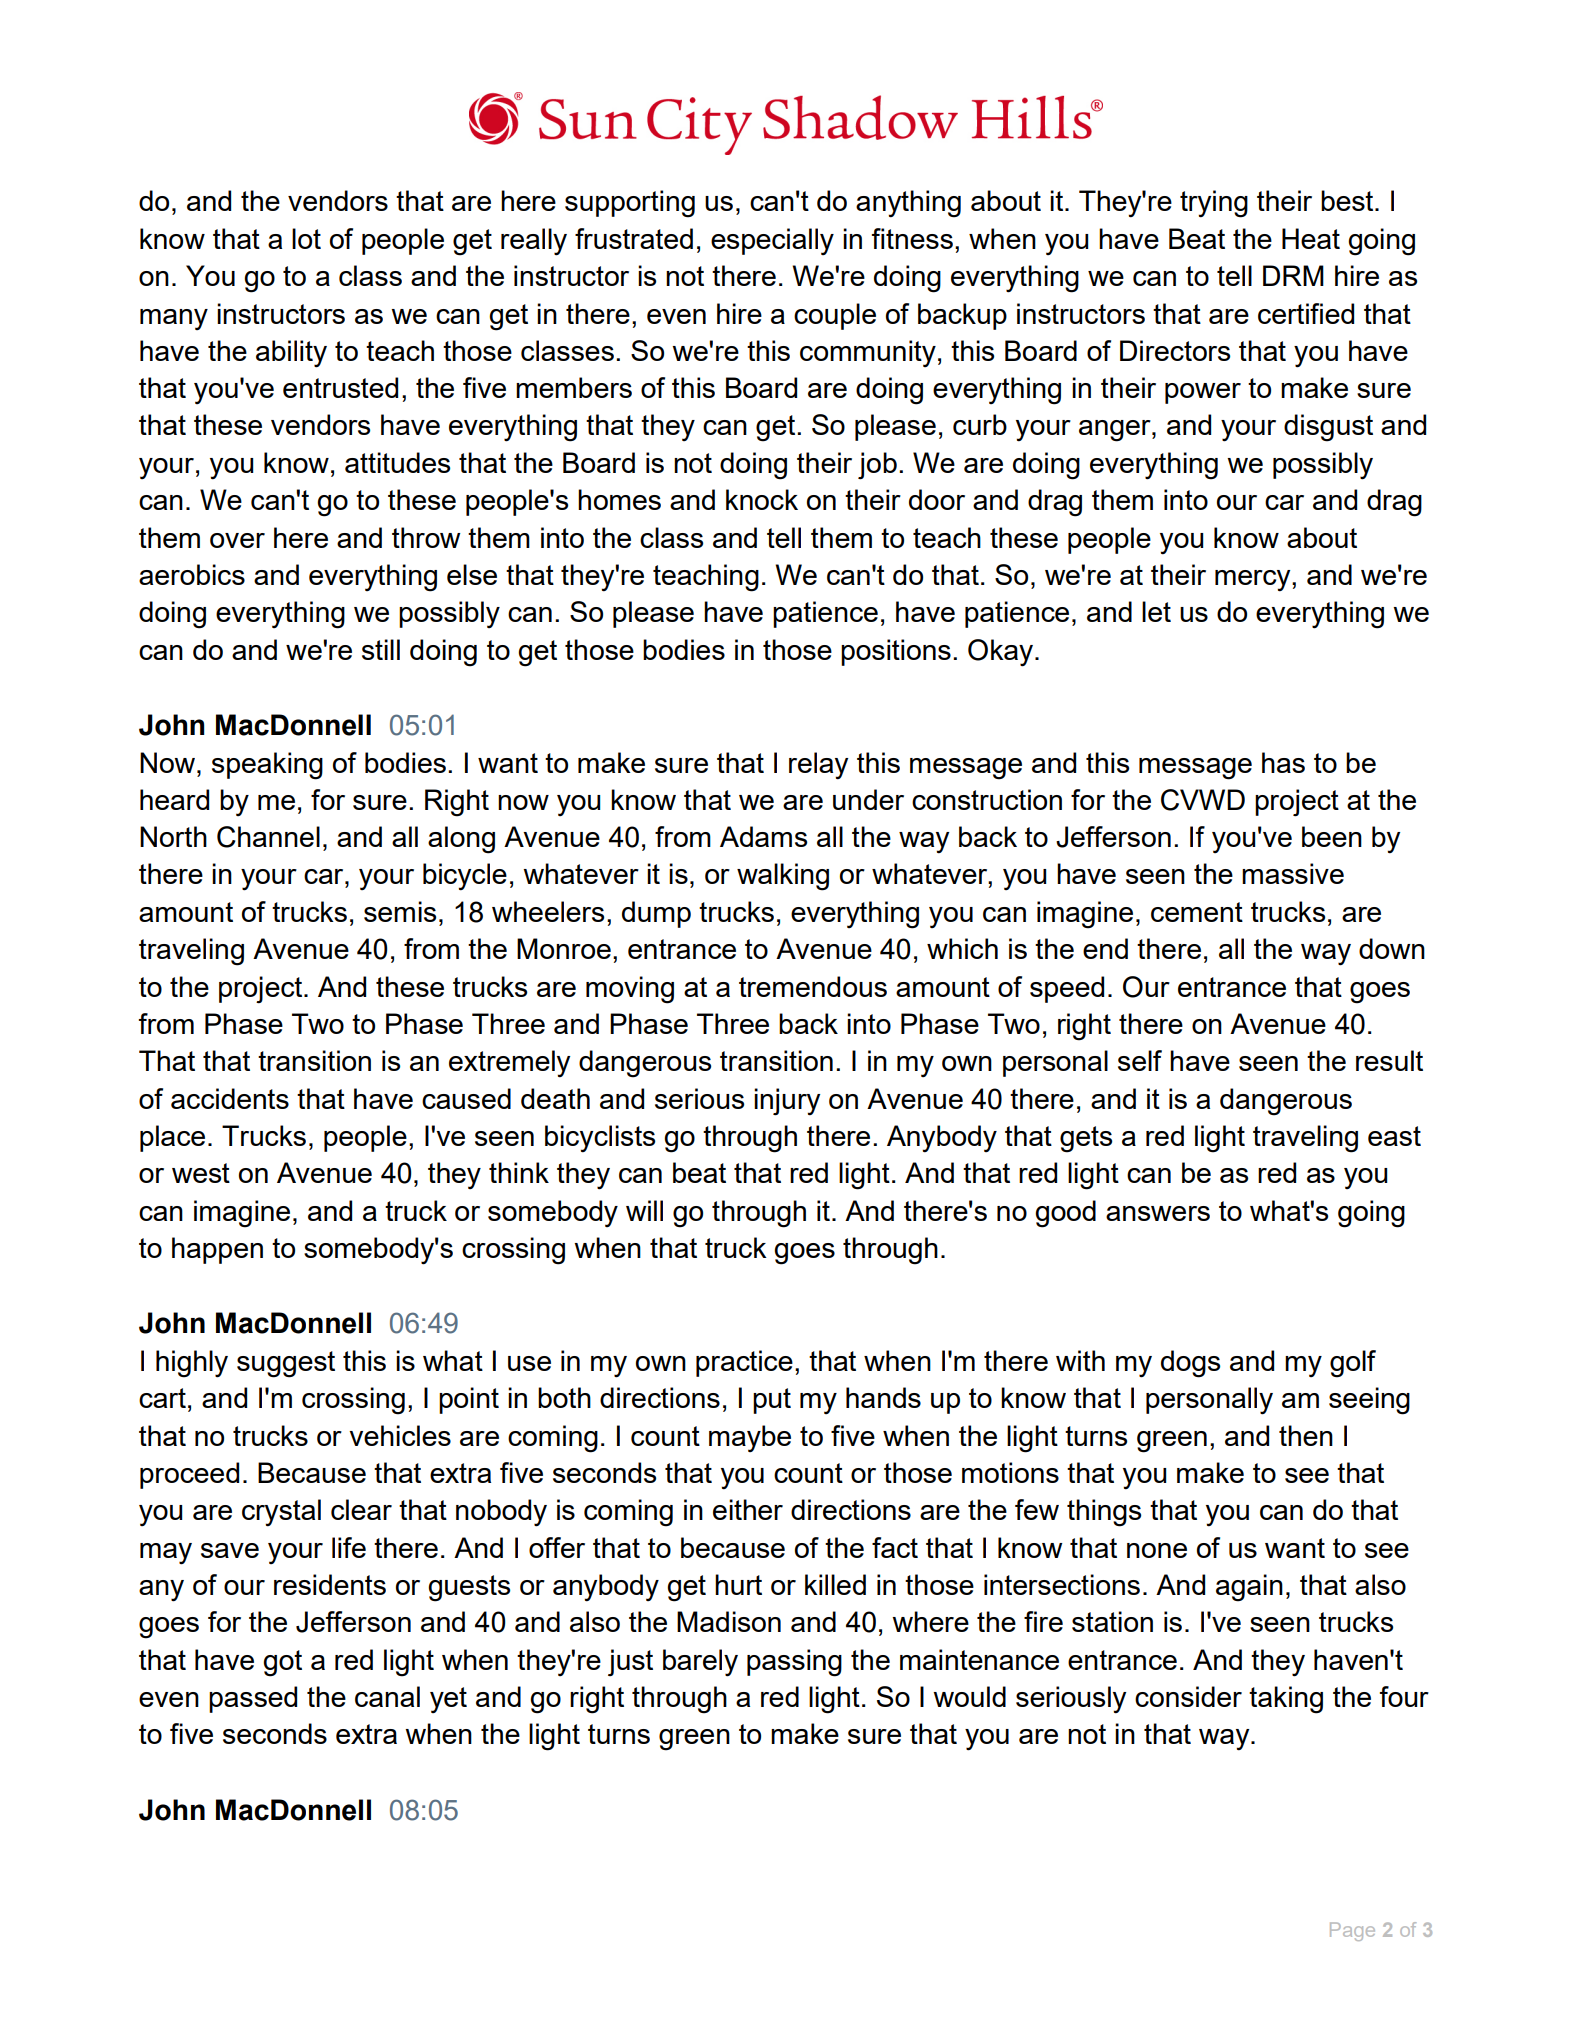  What do you see at coordinates (1293, 275) in the screenshot?
I see `DRM` at bounding box center [1293, 275].
